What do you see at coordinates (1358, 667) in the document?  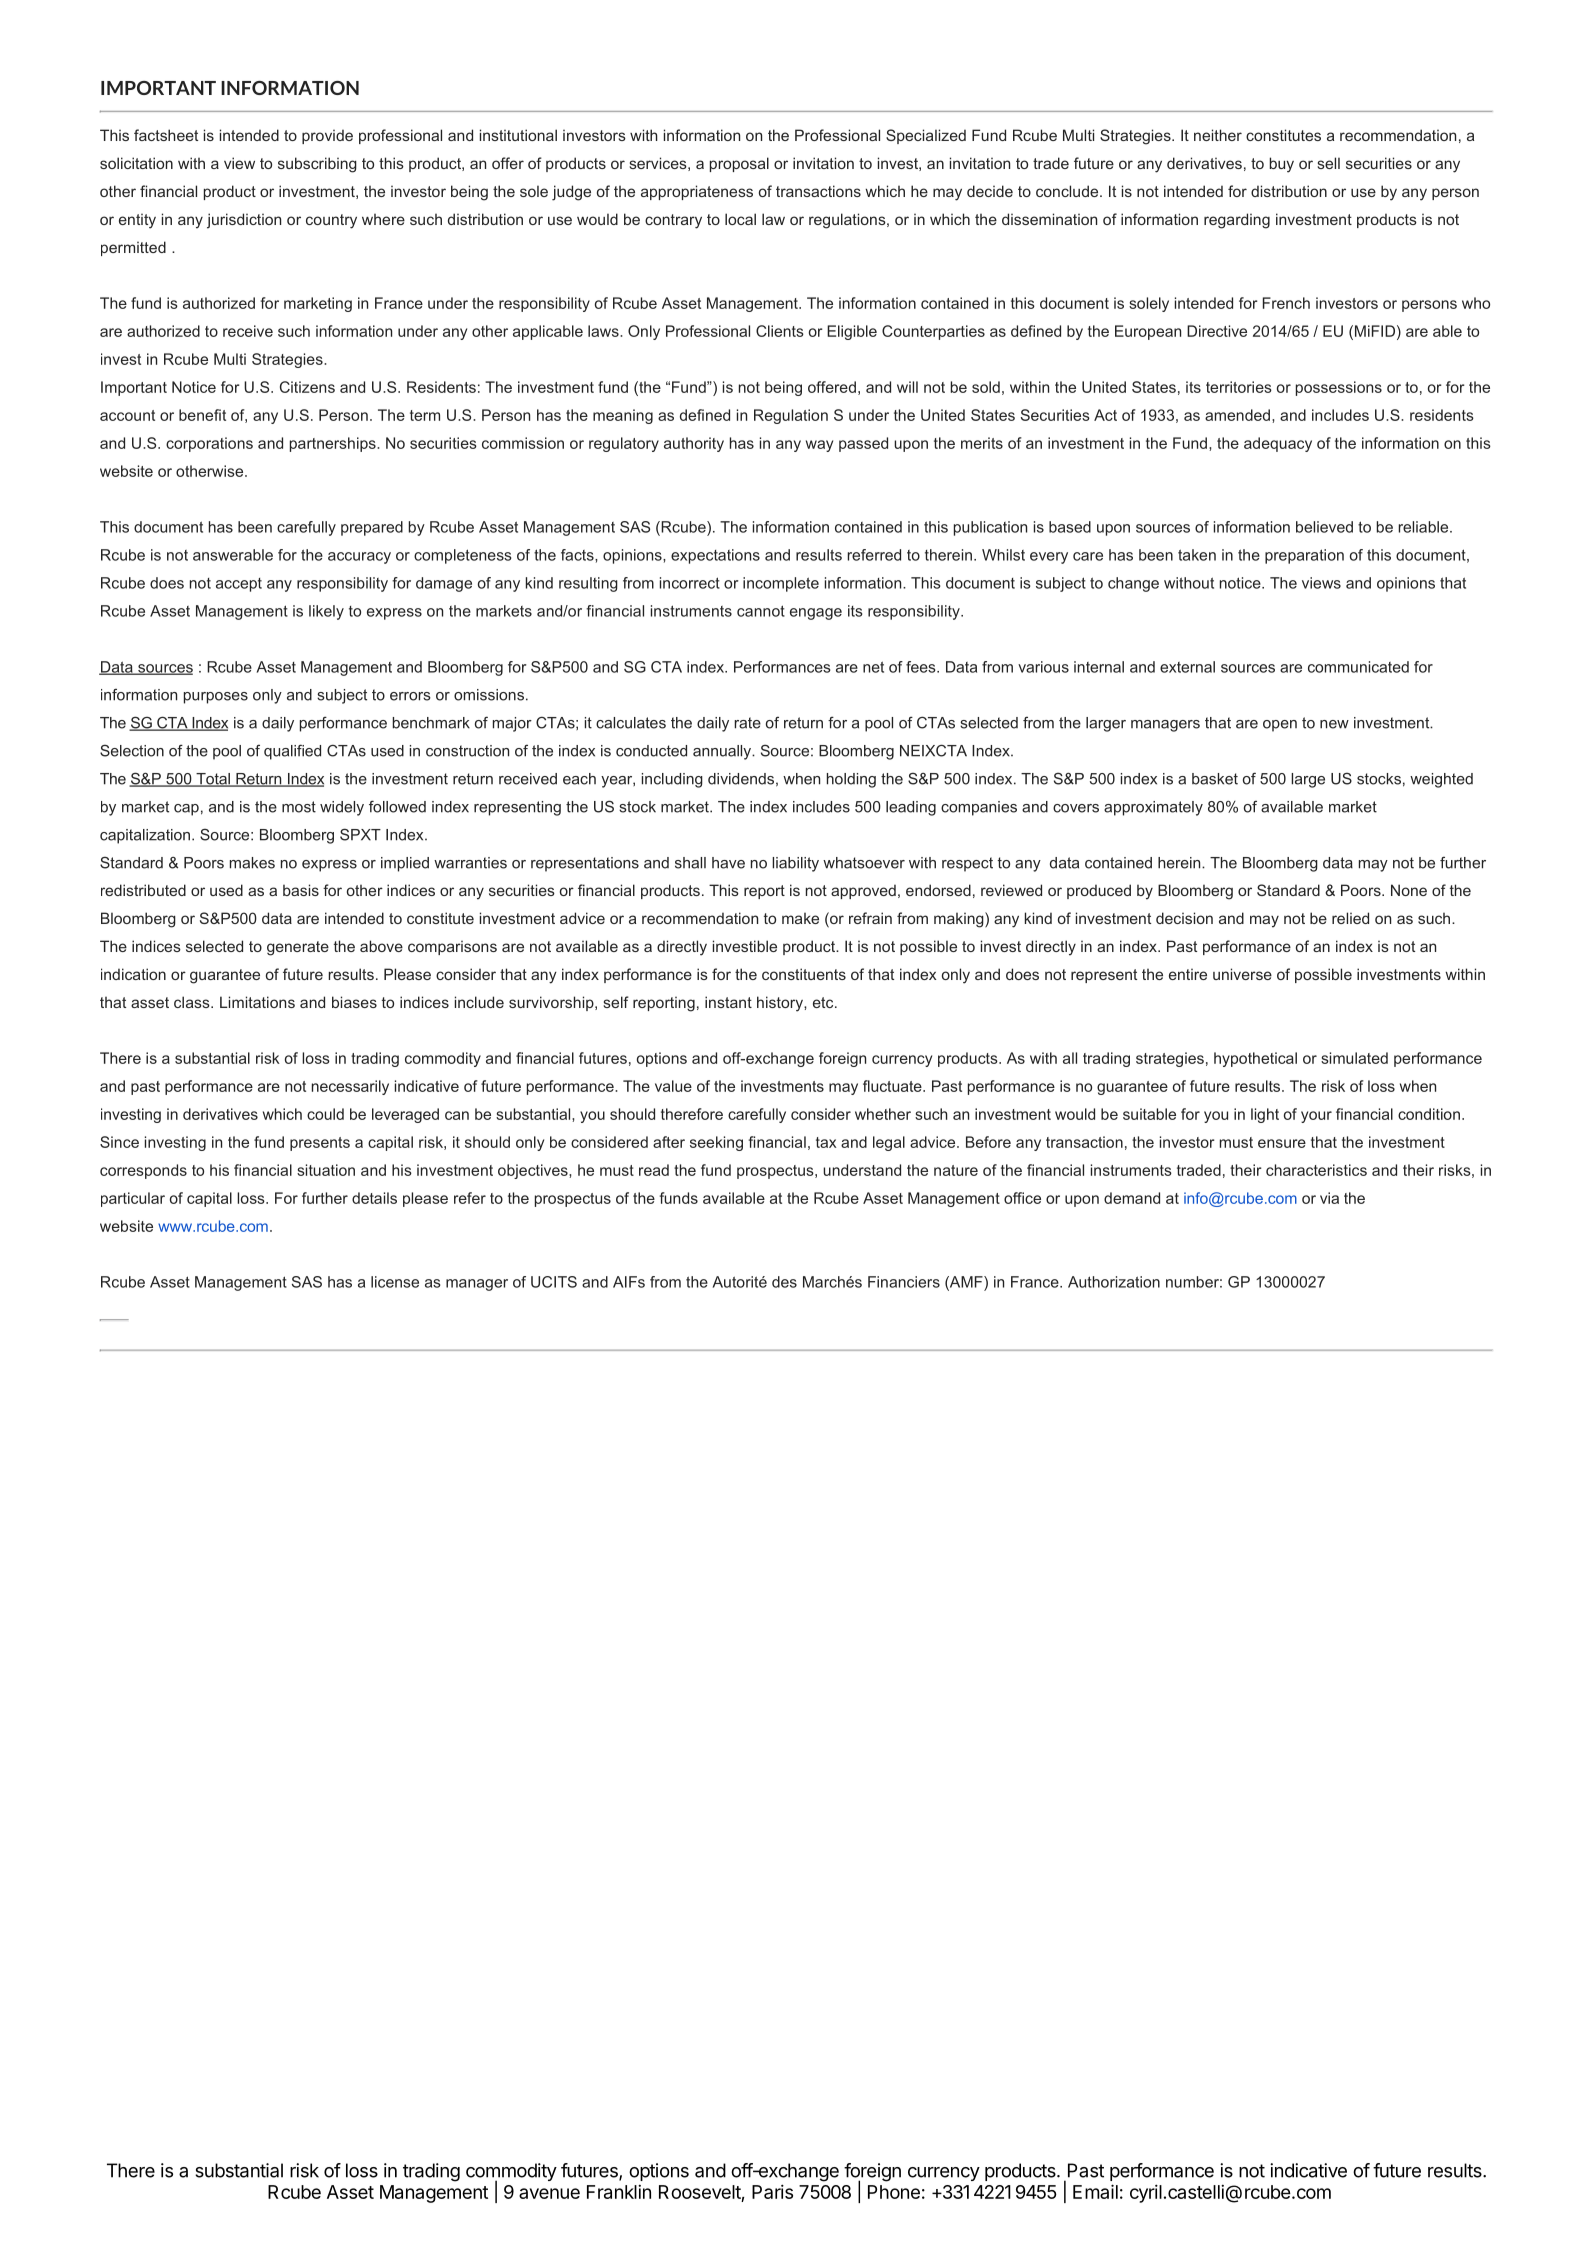 I see `communicated` at bounding box center [1358, 667].
